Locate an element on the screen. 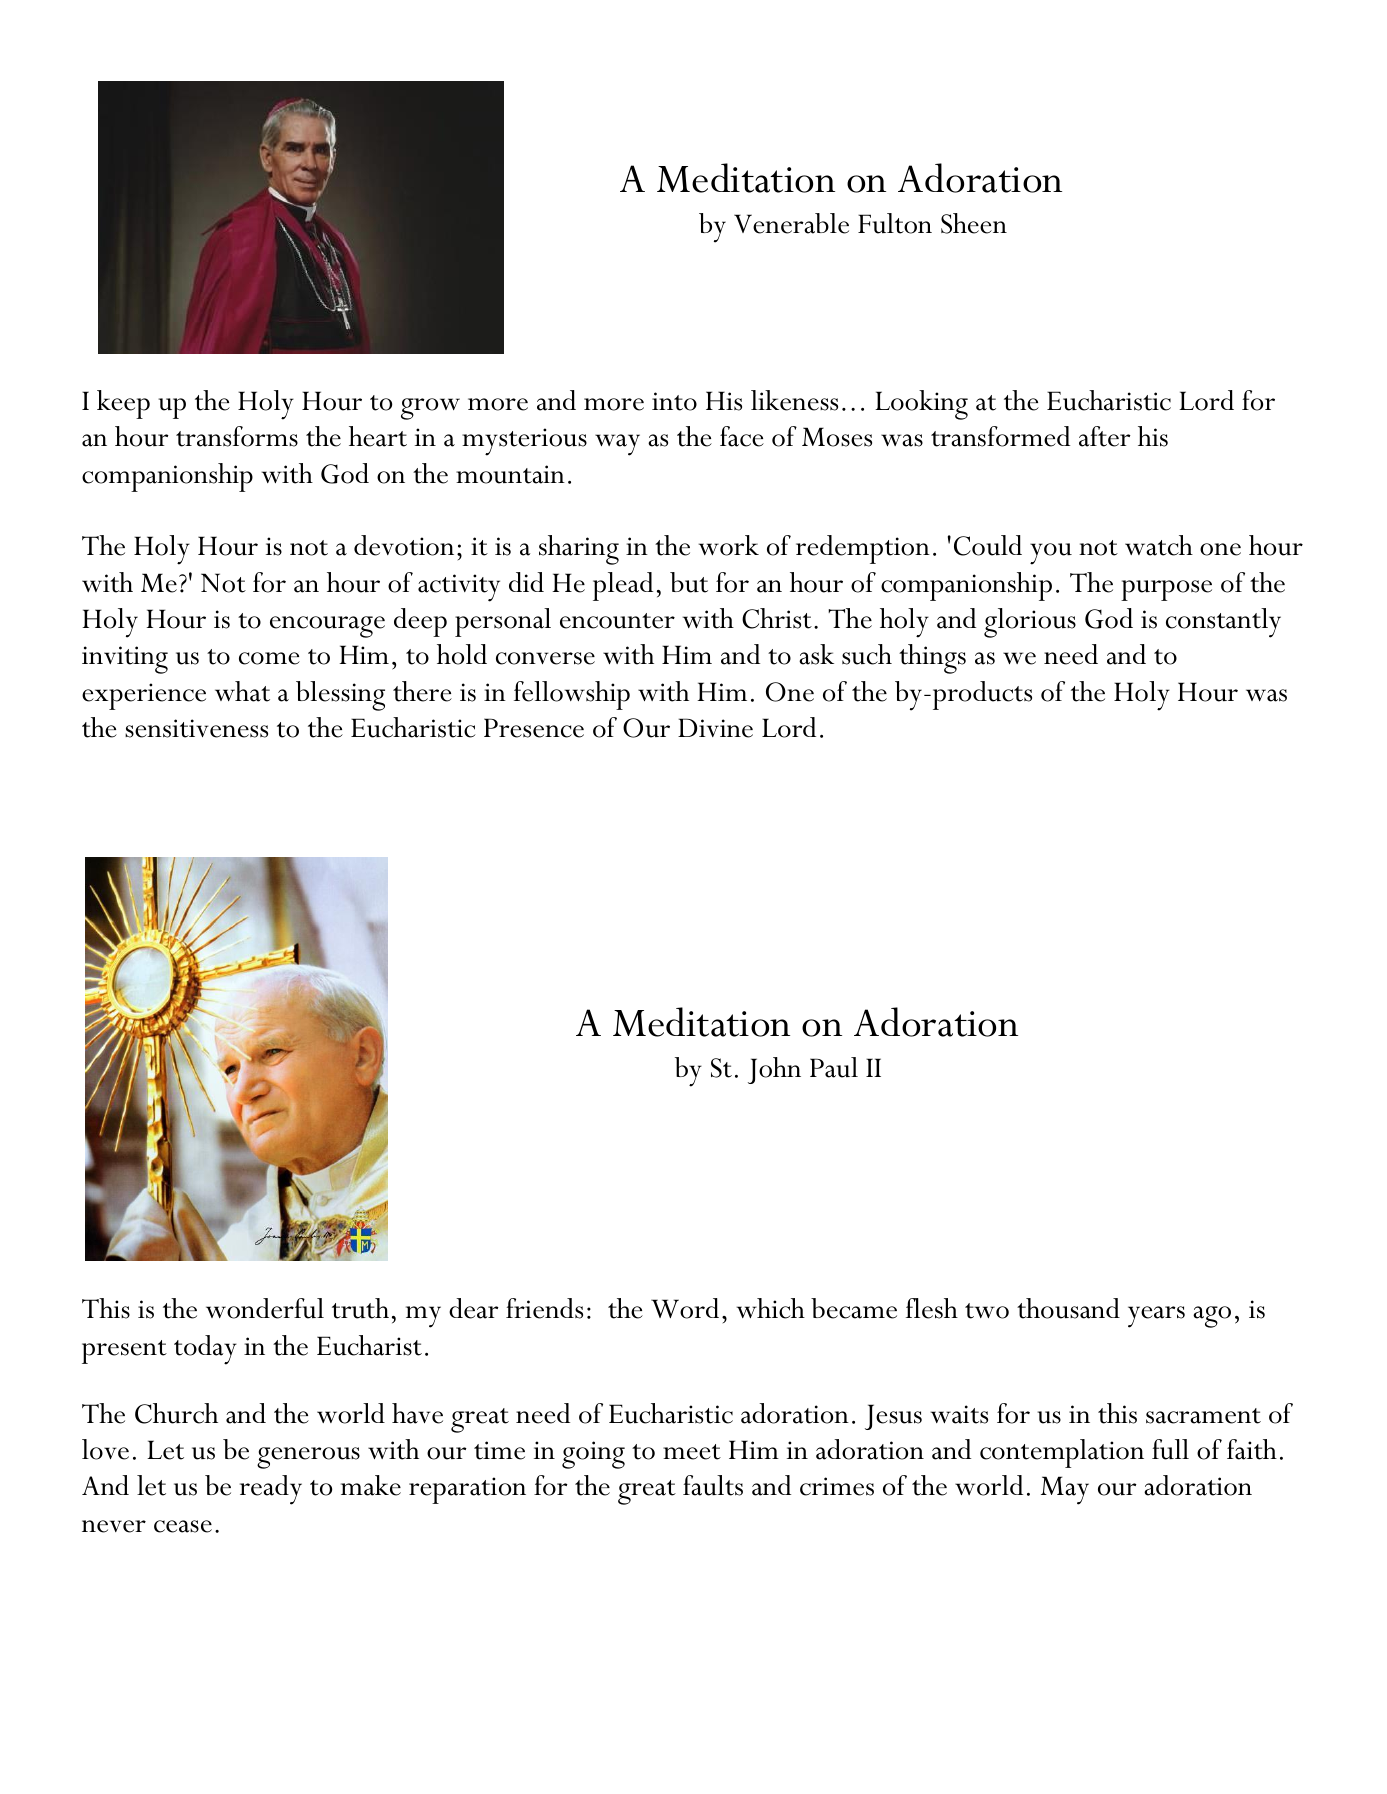  Sheen is located at coordinates (974, 223).
